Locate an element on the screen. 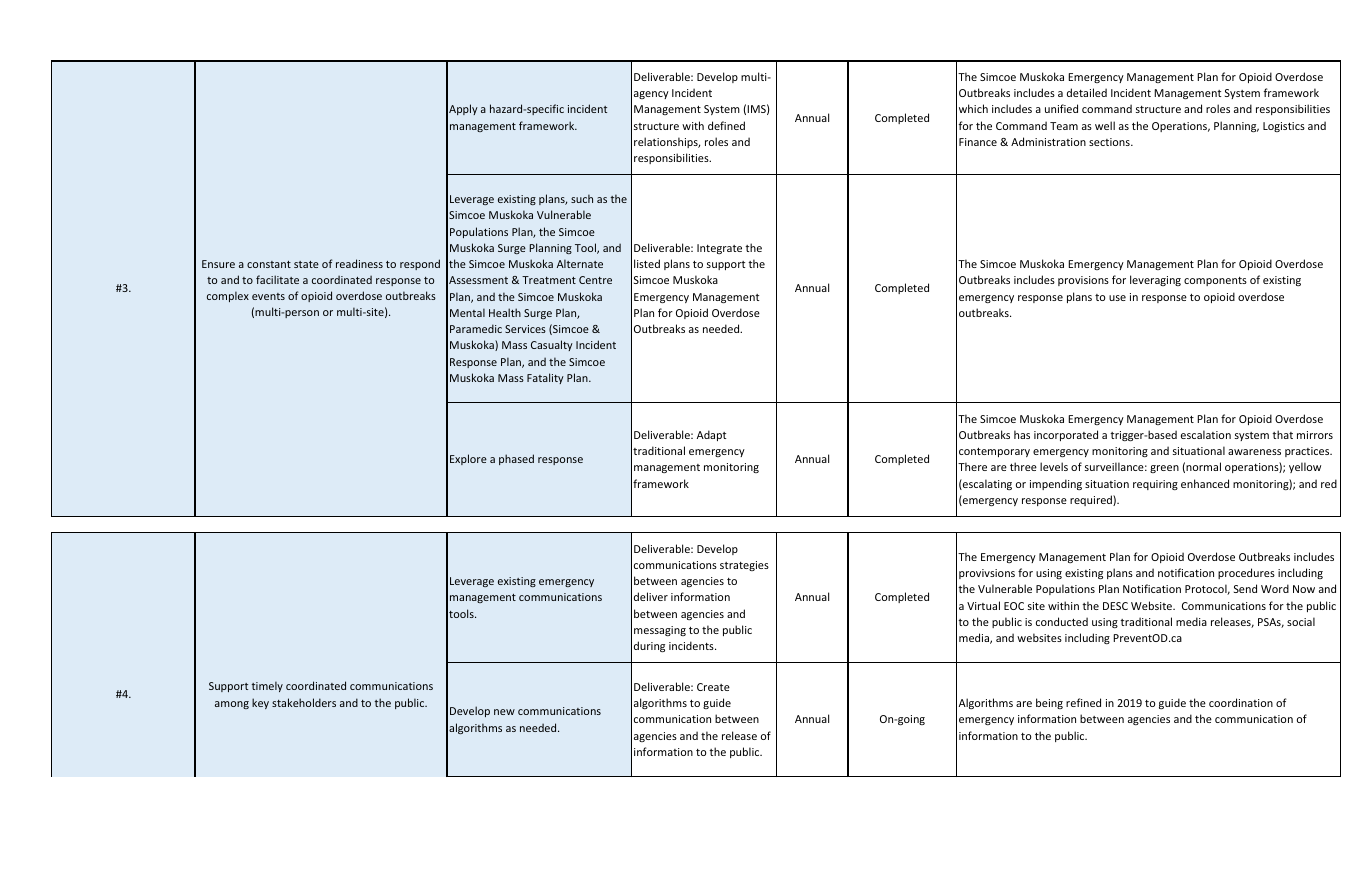  Explore is located at coordinates (468, 459).
